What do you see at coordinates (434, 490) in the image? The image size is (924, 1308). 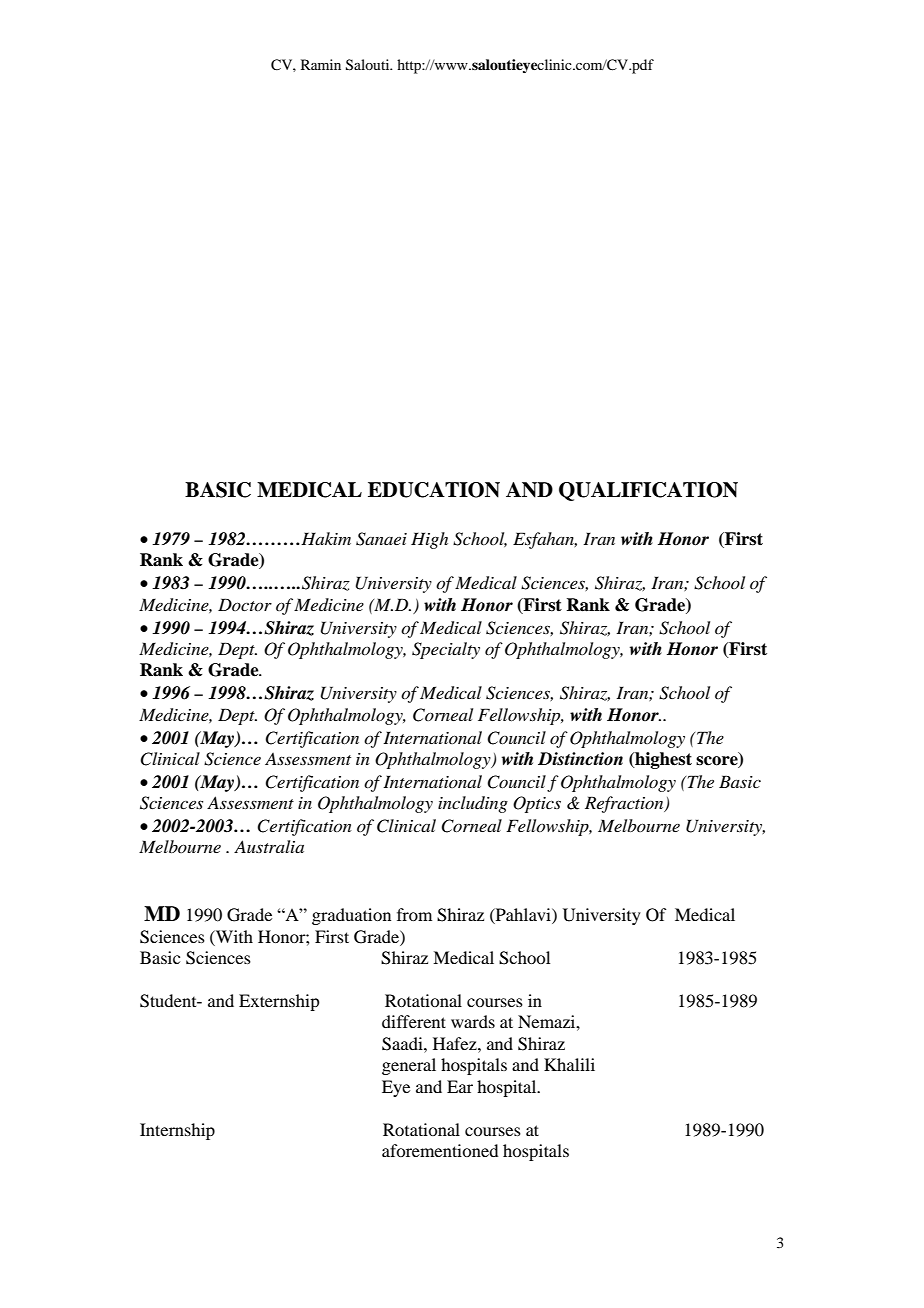 I see `EDUCATION` at bounding box center [434, 490].
